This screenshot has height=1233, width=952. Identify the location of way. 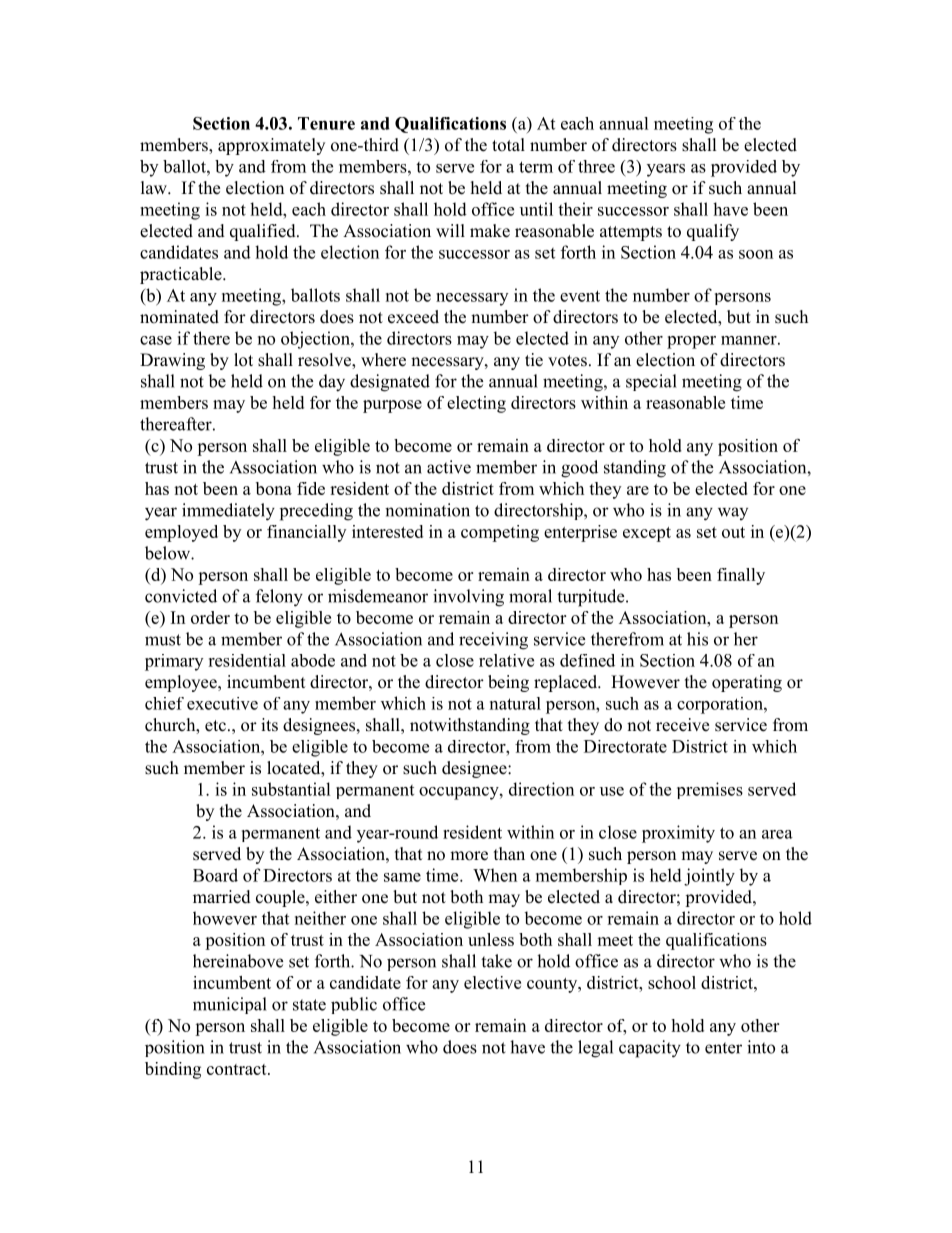
(733, 513).
